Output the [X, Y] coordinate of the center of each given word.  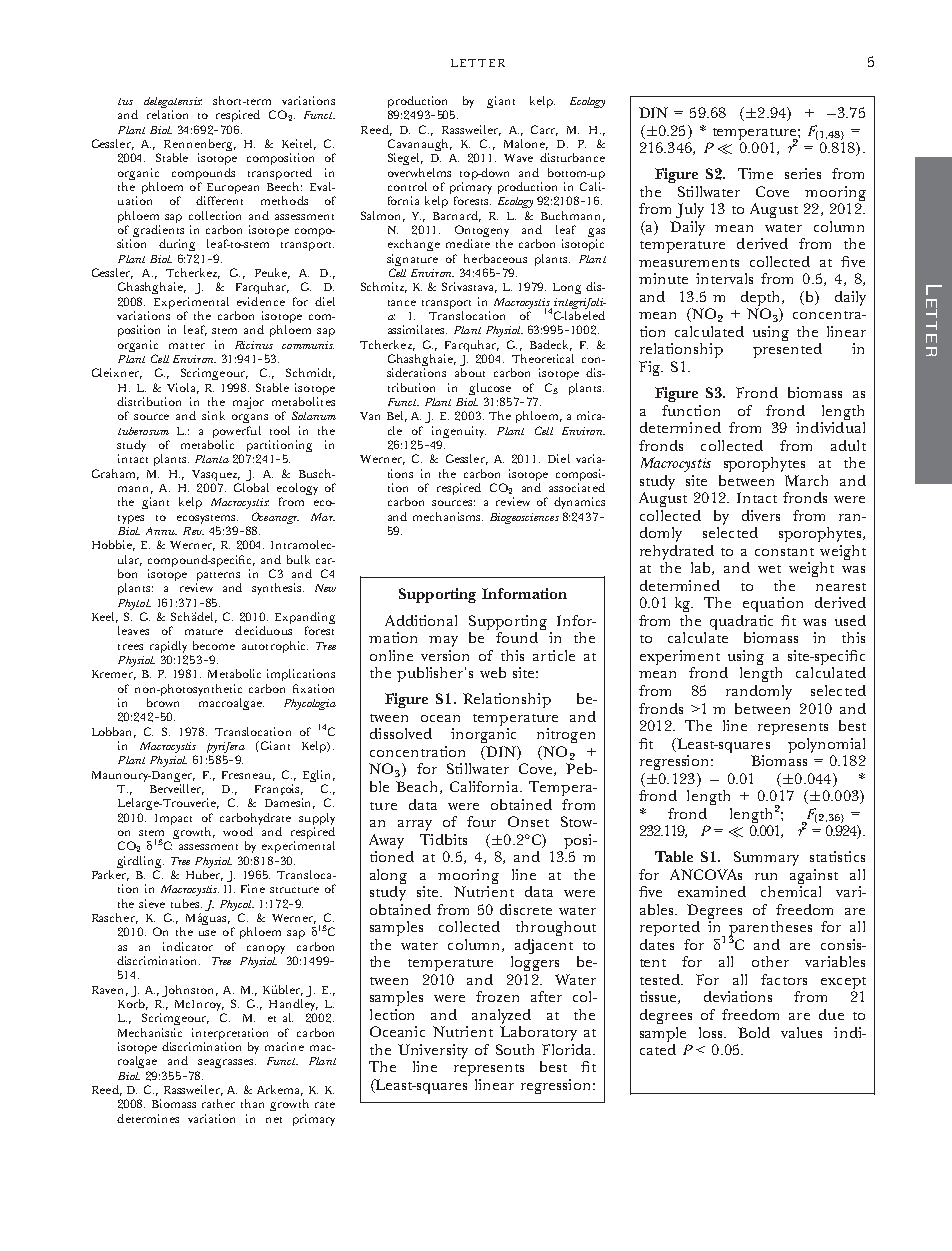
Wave [518, 158]
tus [125, 101]
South [515, 1049]
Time [755, 173]
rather [218, 1103]
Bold [754, 1032]
